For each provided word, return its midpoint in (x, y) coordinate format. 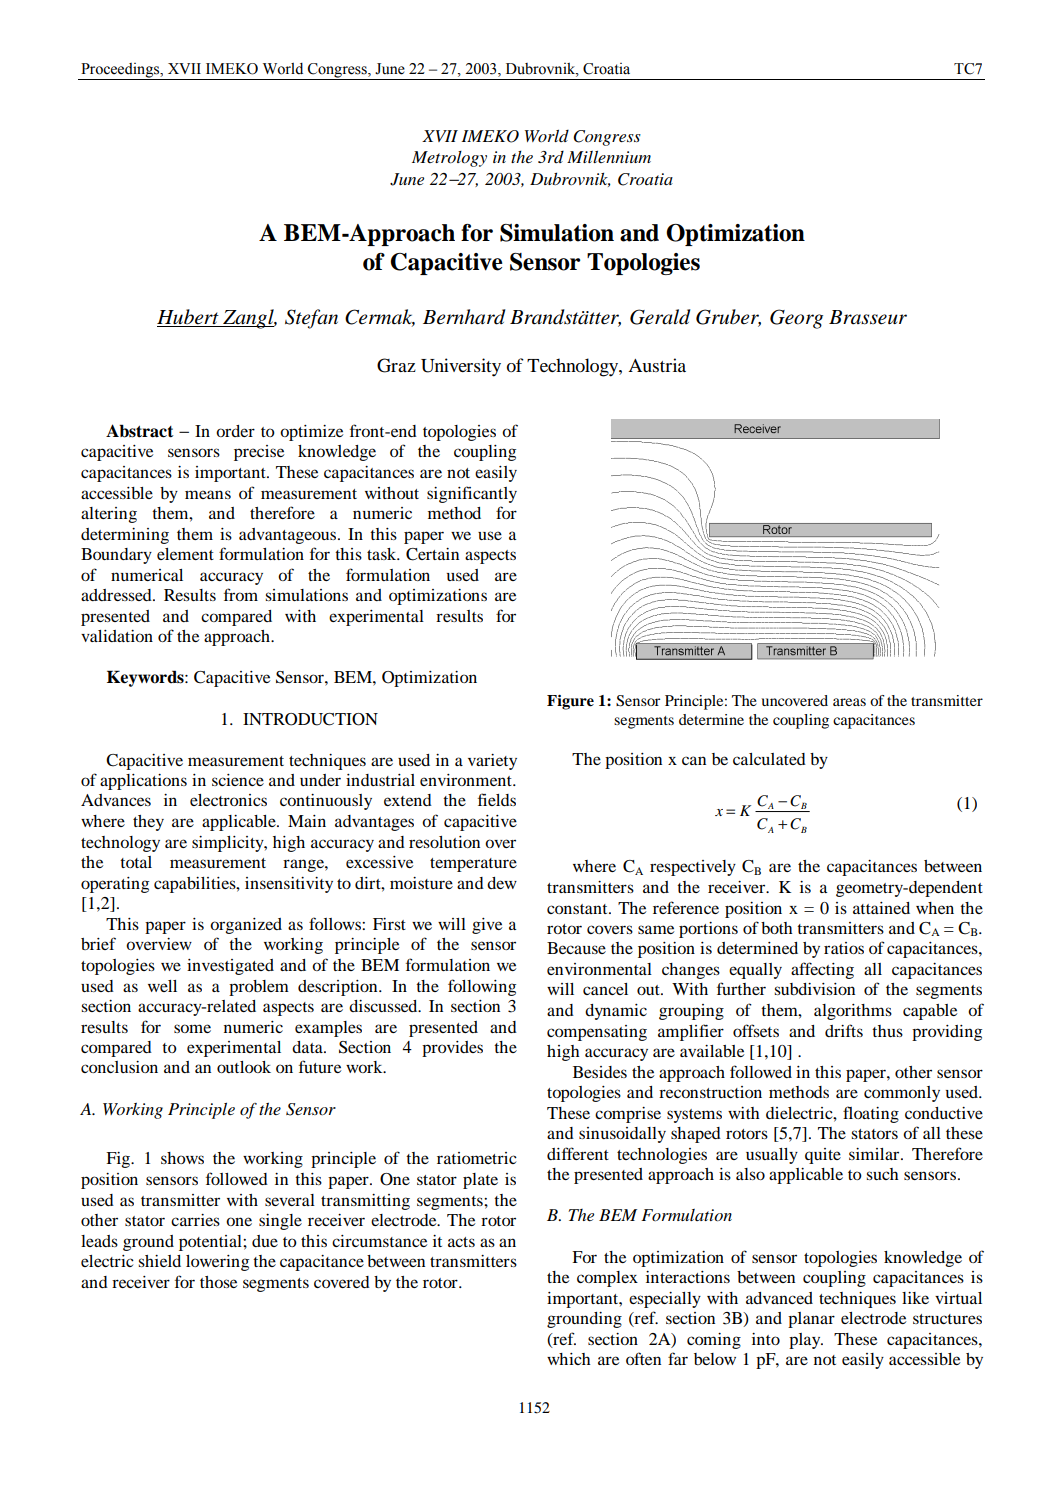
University (461, 367)
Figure (570, 702)
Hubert (189, 318)
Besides (600, 1072)
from (241, 594)
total (136, 862)
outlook (244, 1067)
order (235, 431)
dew (502, 883)
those (218, 1282)
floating (871, 1114)
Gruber (728, 318)
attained (881, 908)
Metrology (449, 159)
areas (849, 702)
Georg (796, 319)
